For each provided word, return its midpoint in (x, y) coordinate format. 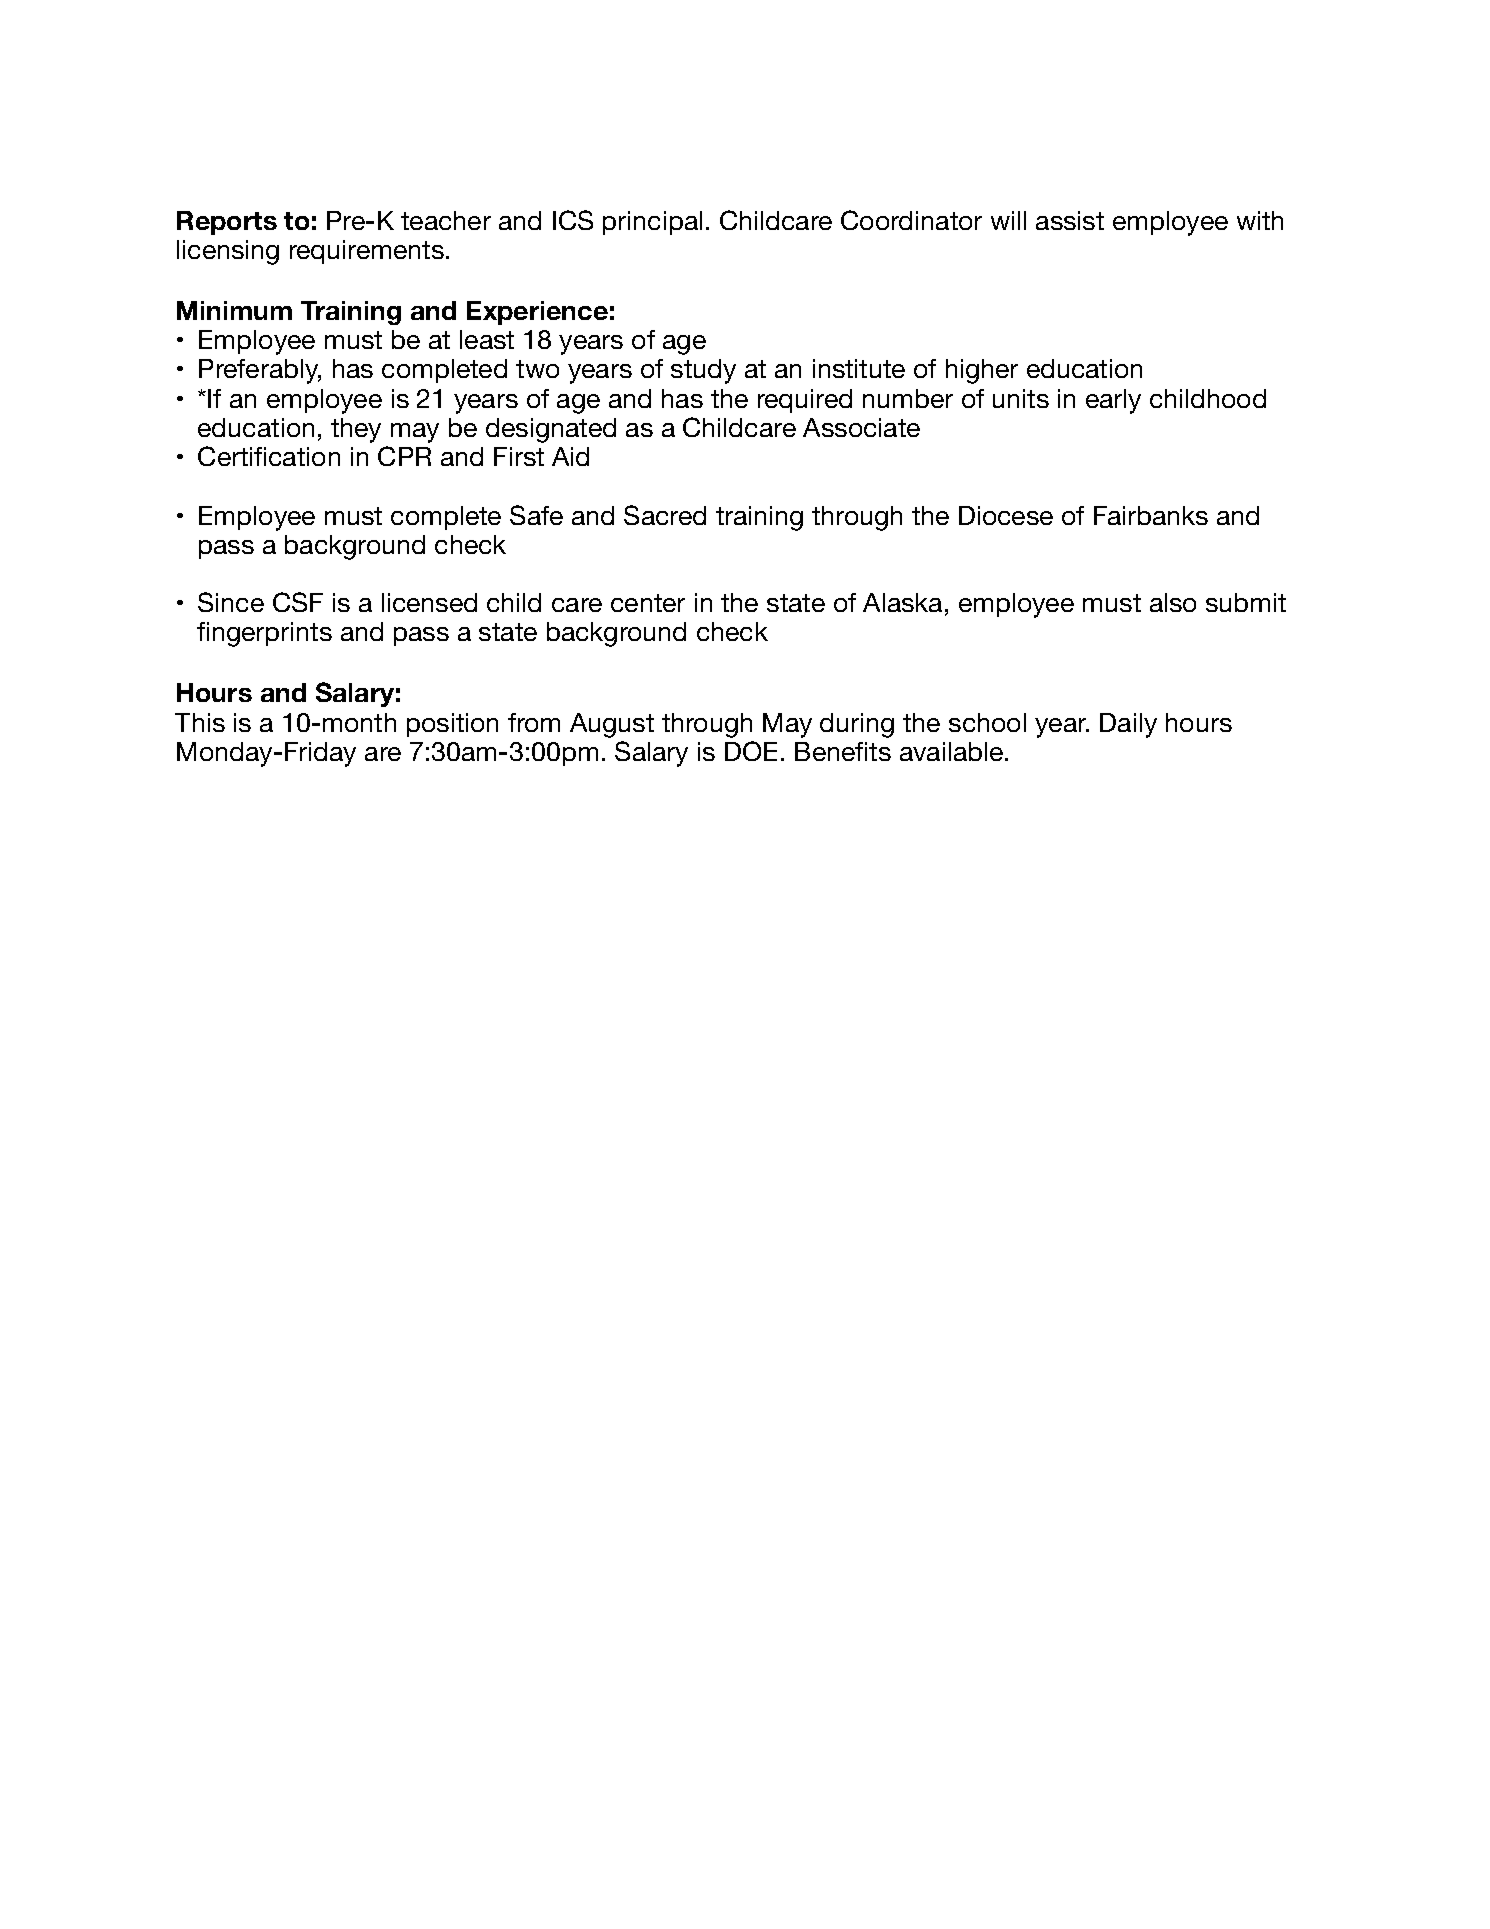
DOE (751, 751)
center (648, 603)
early (1113, 401)
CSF (298, 602)
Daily (1128, 725)
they (356, 430)
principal (652, 223)
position (452, 725)
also (1173, 602)
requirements (367, 252)
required (805, 401)
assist (1070, 220)
